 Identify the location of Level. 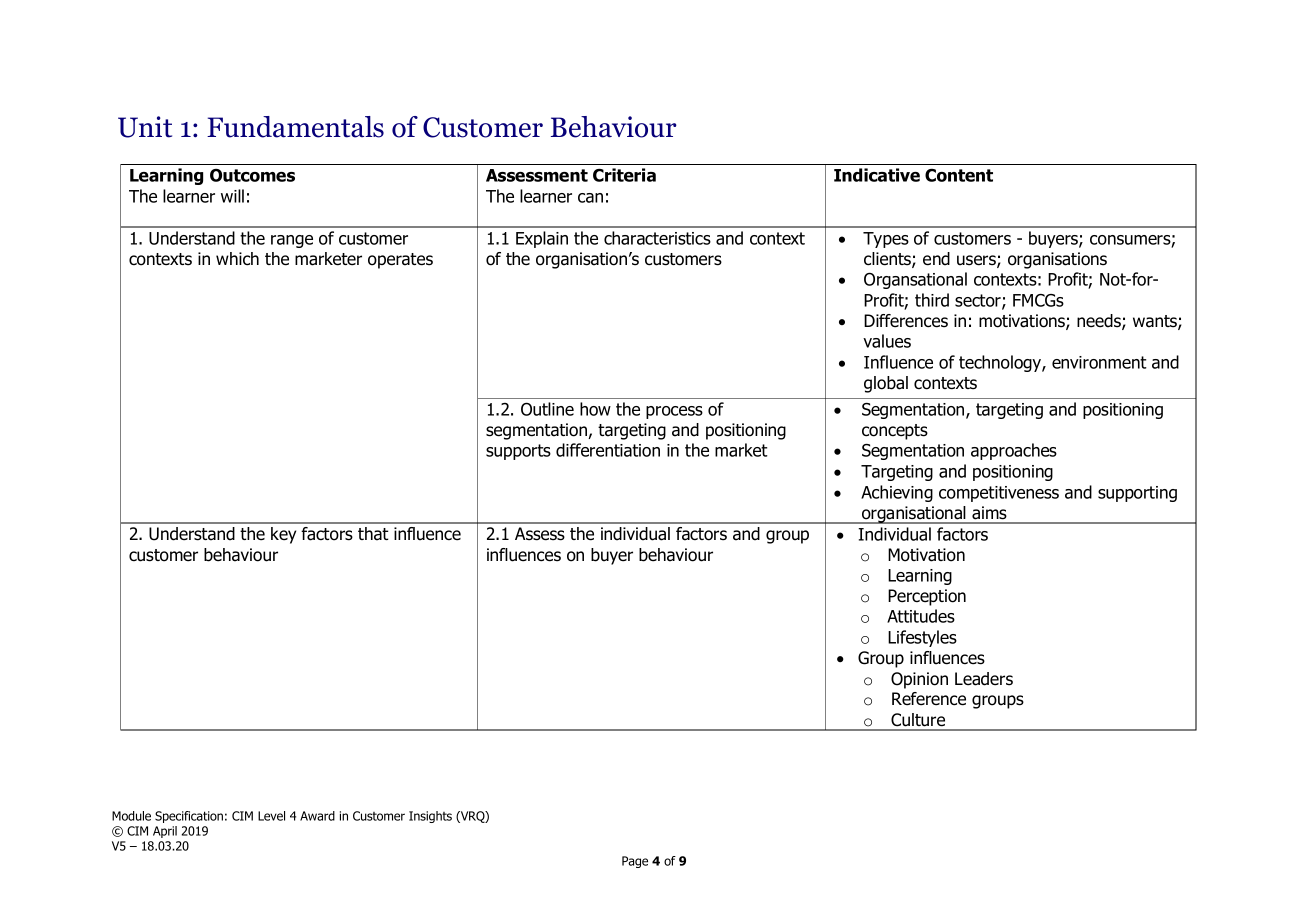
(271, 816).
